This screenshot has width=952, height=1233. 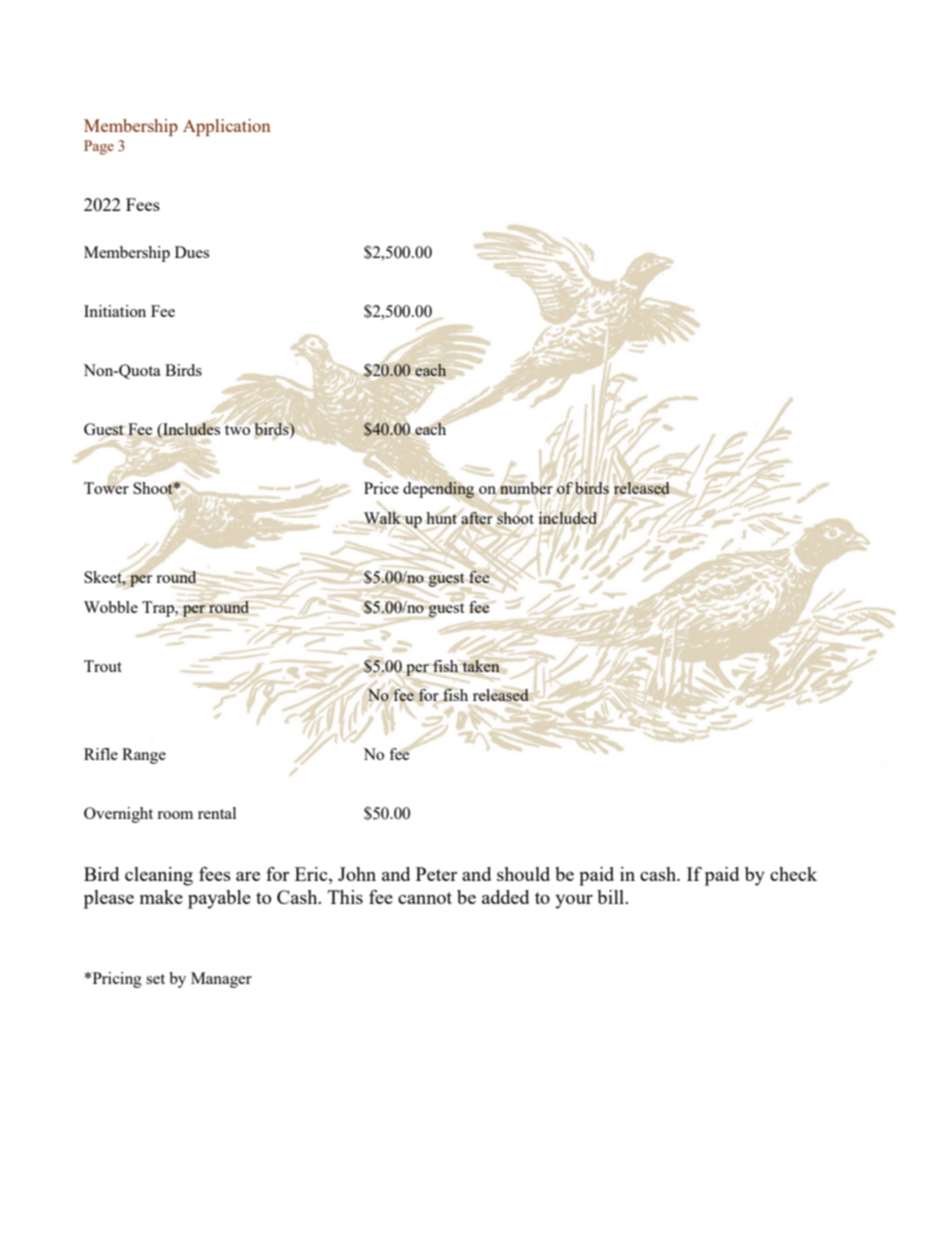 What do you see at coordinates (793, 874) in the screenshot?
I see `check` at bounding box center [793, 874].
